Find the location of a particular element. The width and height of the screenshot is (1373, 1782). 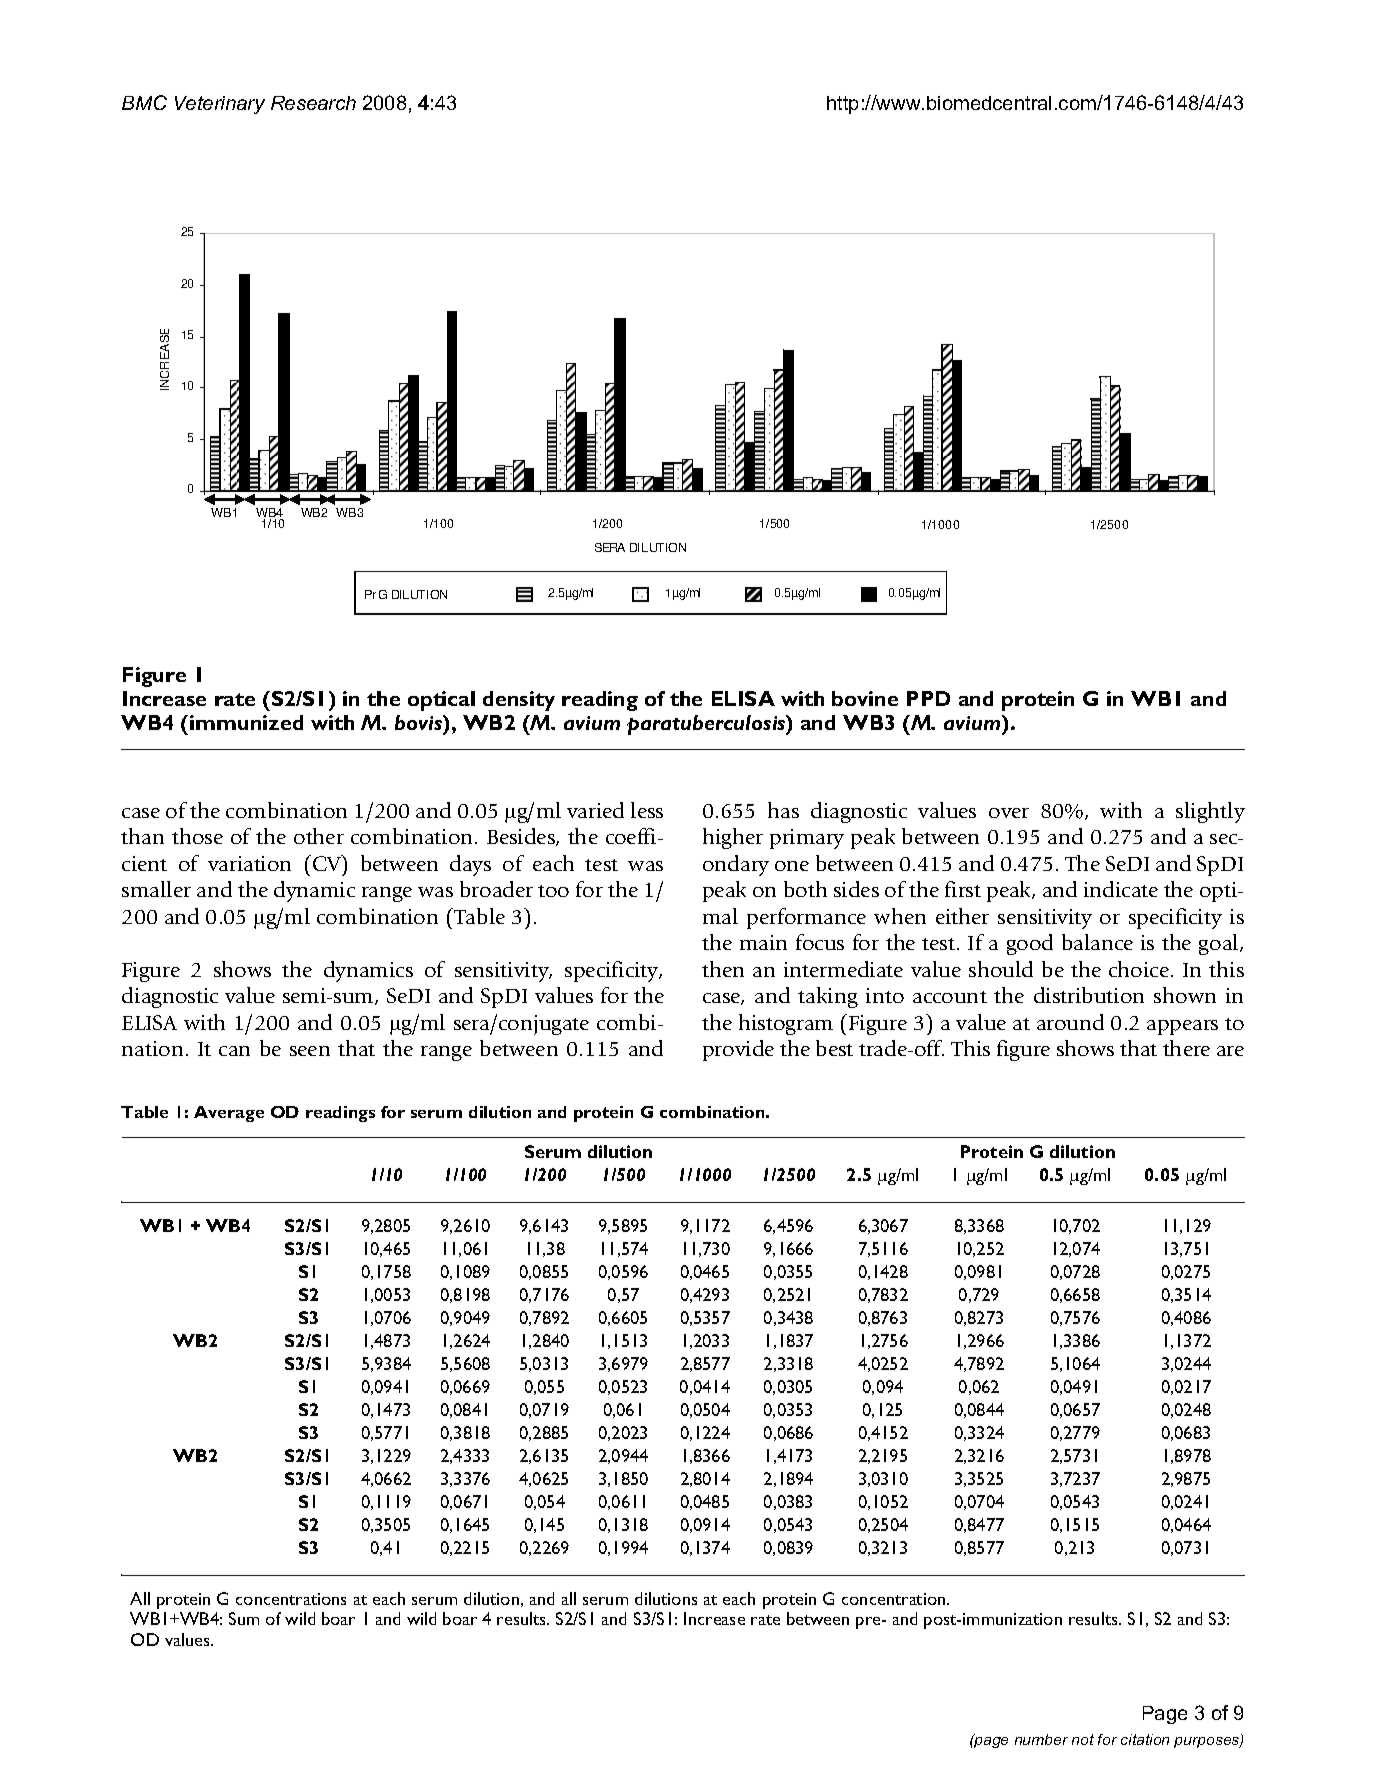

less is located at coordinates (647, 810).
